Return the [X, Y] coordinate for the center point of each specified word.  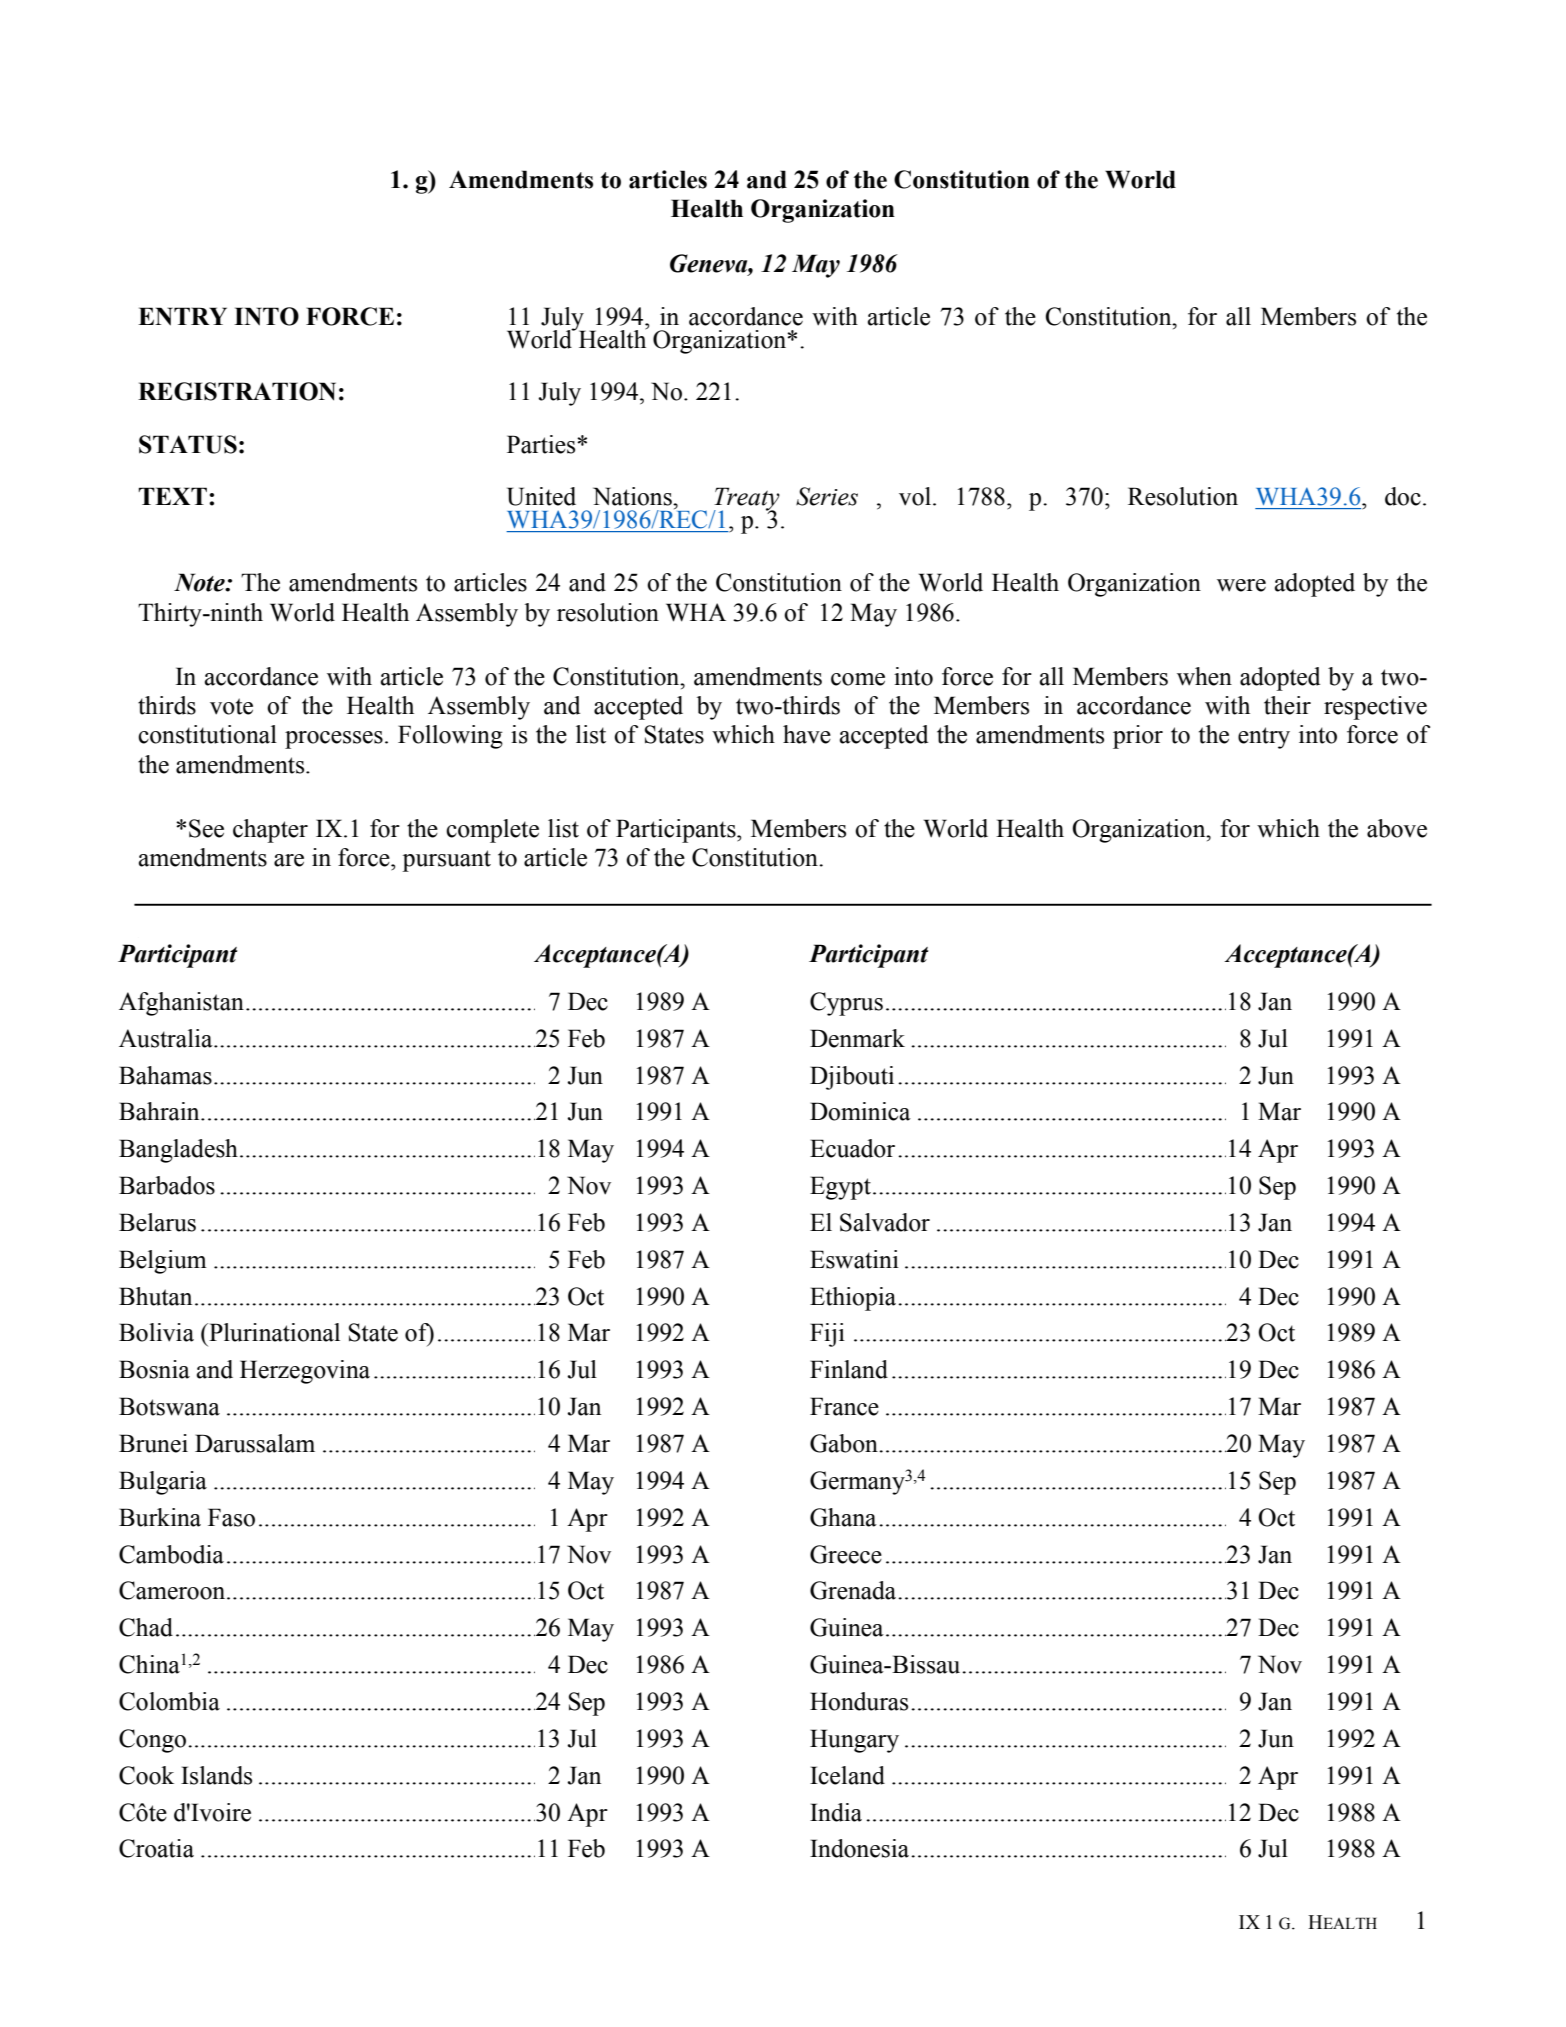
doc [1403, 496]
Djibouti [852, 1078]
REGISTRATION [237, 391]
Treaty [746, 500]
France [844, 1406]
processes [334, 740]
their [1287, 705]
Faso [231, 1517]
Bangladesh [178, 1151]
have [807, 734]
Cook [146, 1775]
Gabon [845, 1443]
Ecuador [852, 1148]
